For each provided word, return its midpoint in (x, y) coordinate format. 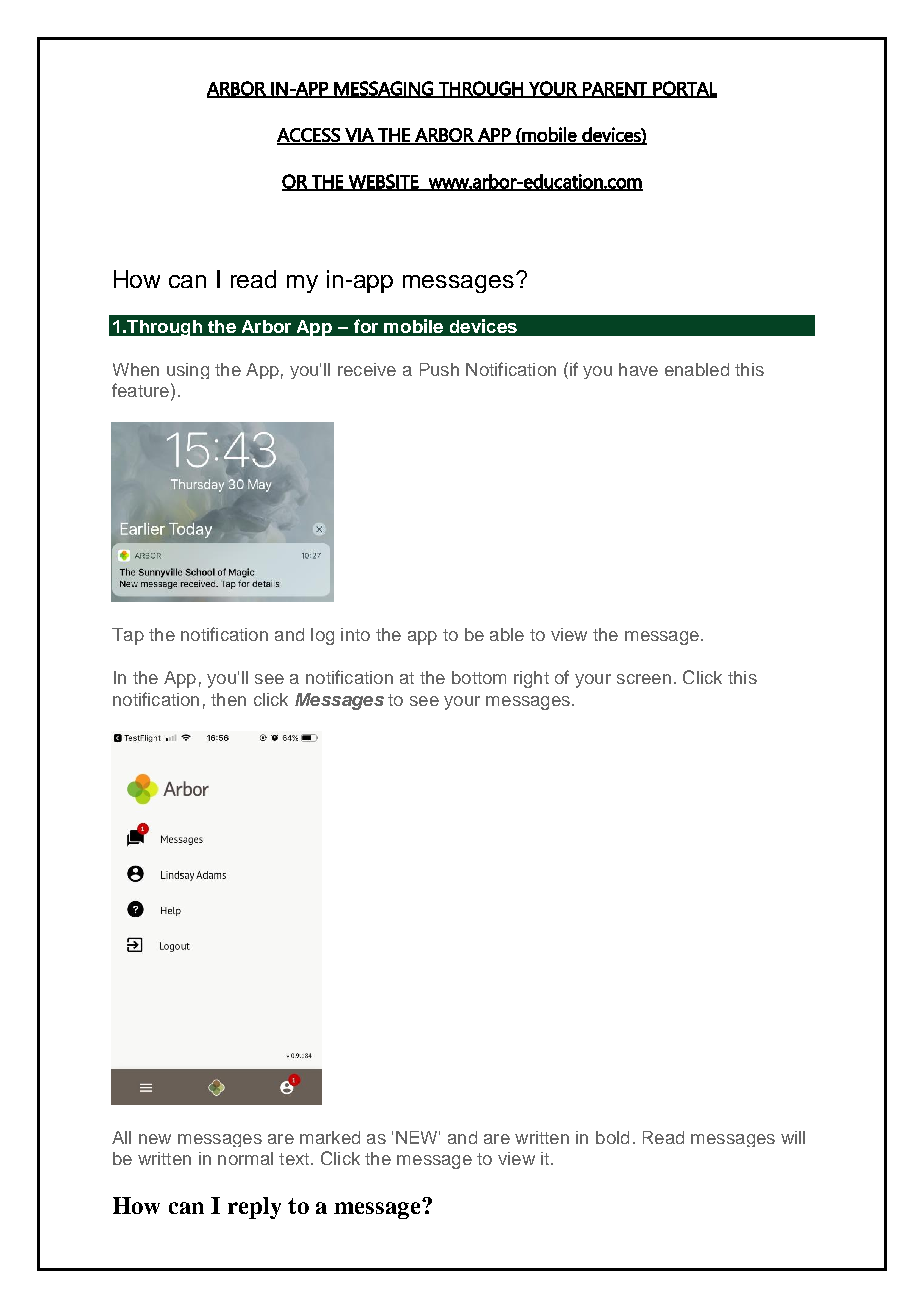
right (531, 679)
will (793, 1137)
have (638, 369)
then (228, 699)
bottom (479, 677)
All (121, 1137)
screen (644, 679)
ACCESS (309, 136)
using (188, 371)
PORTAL (684, 89)
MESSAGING (384, 89)
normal (245, 1158)
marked (330, 1137)
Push (439, 369)
